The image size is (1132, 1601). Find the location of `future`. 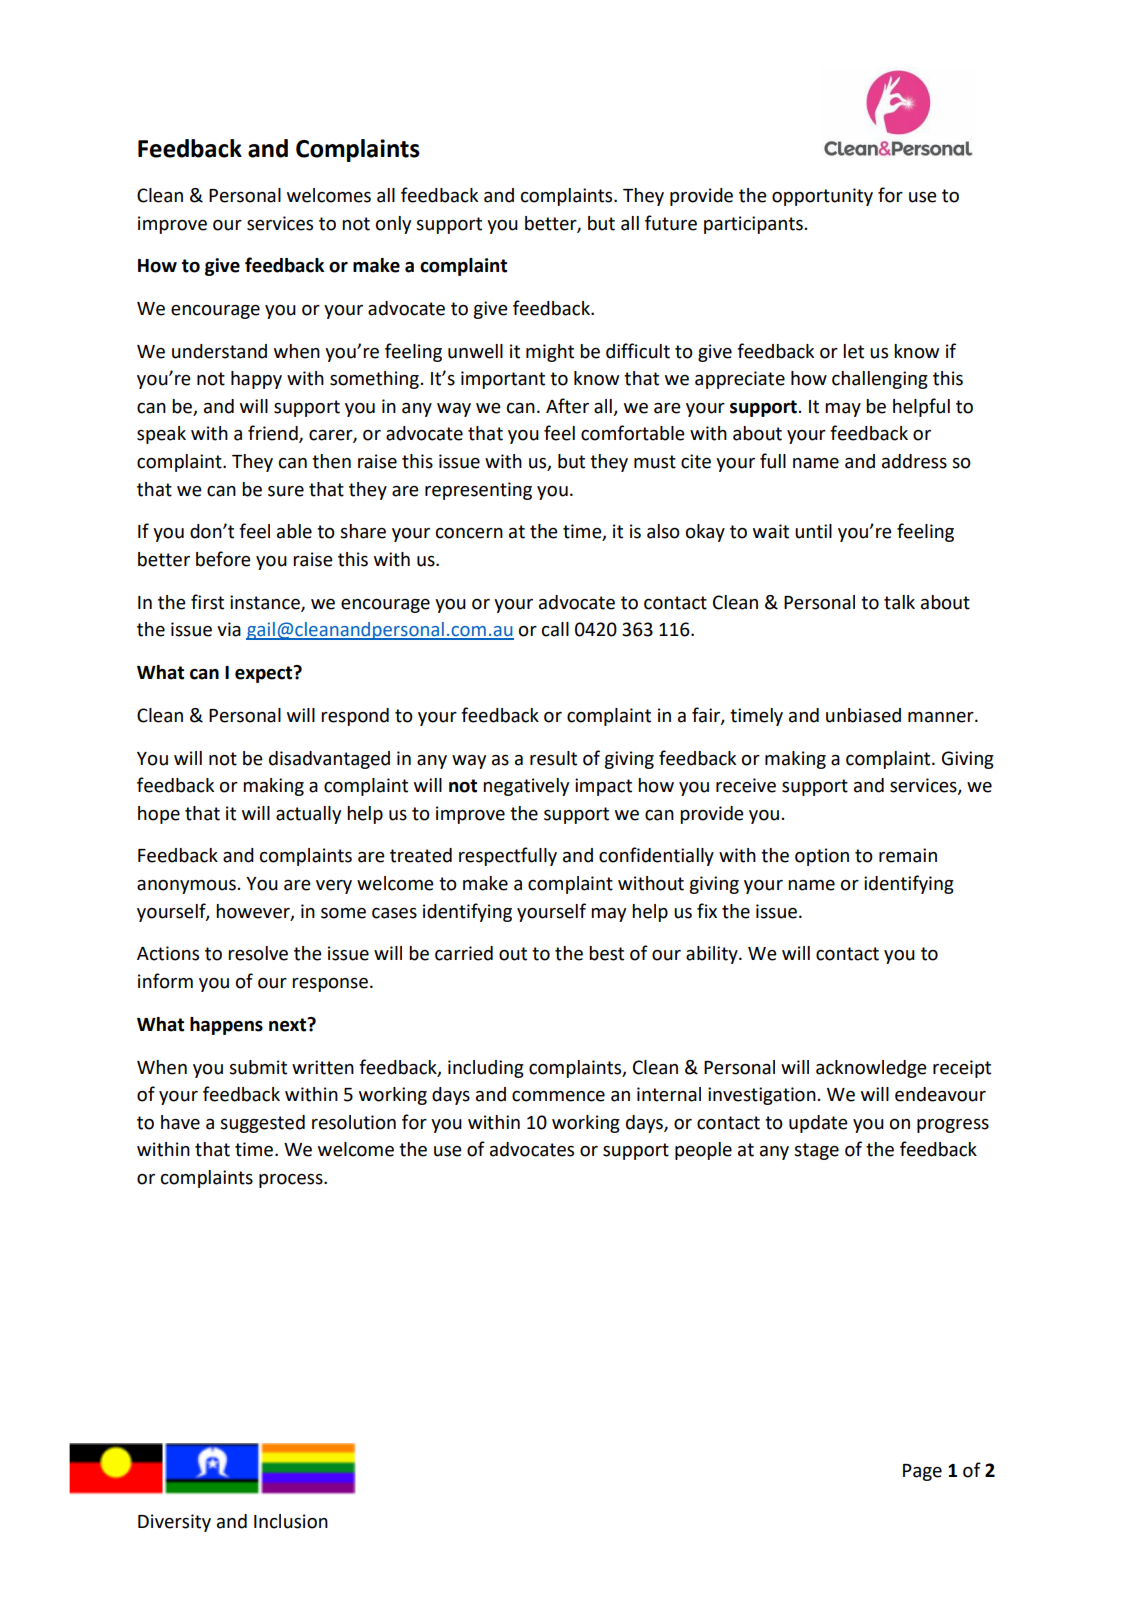

future is located at coordinates (671, 223).
